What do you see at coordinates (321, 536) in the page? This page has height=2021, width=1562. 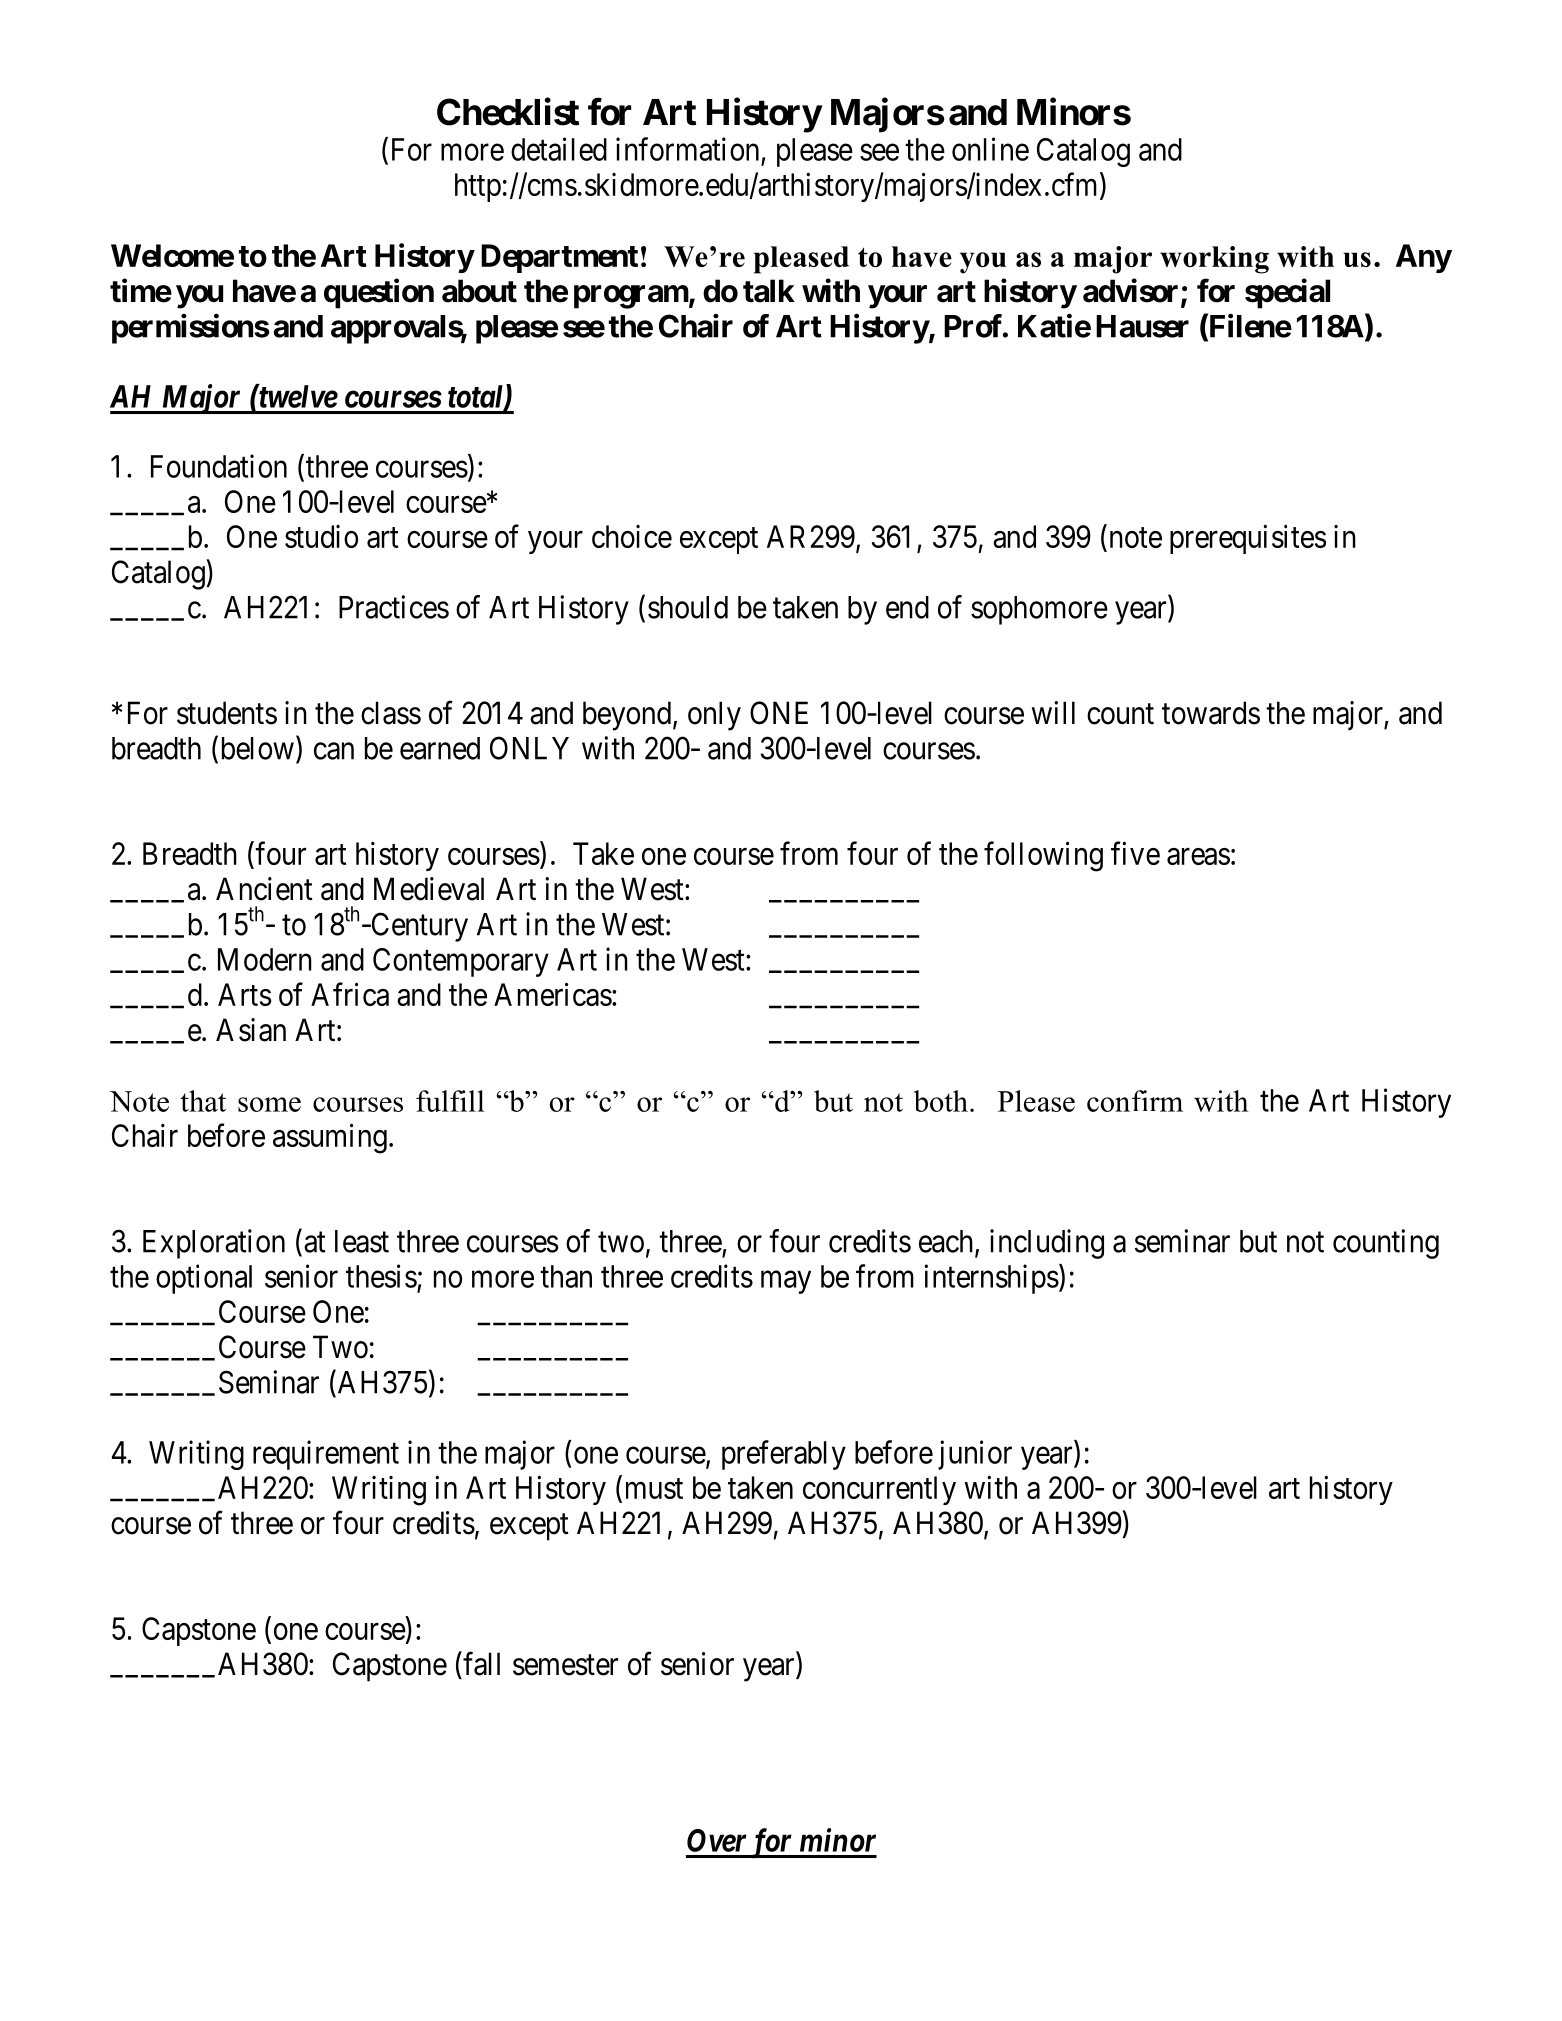 I see `studio` at bounding box center [321, 536].
